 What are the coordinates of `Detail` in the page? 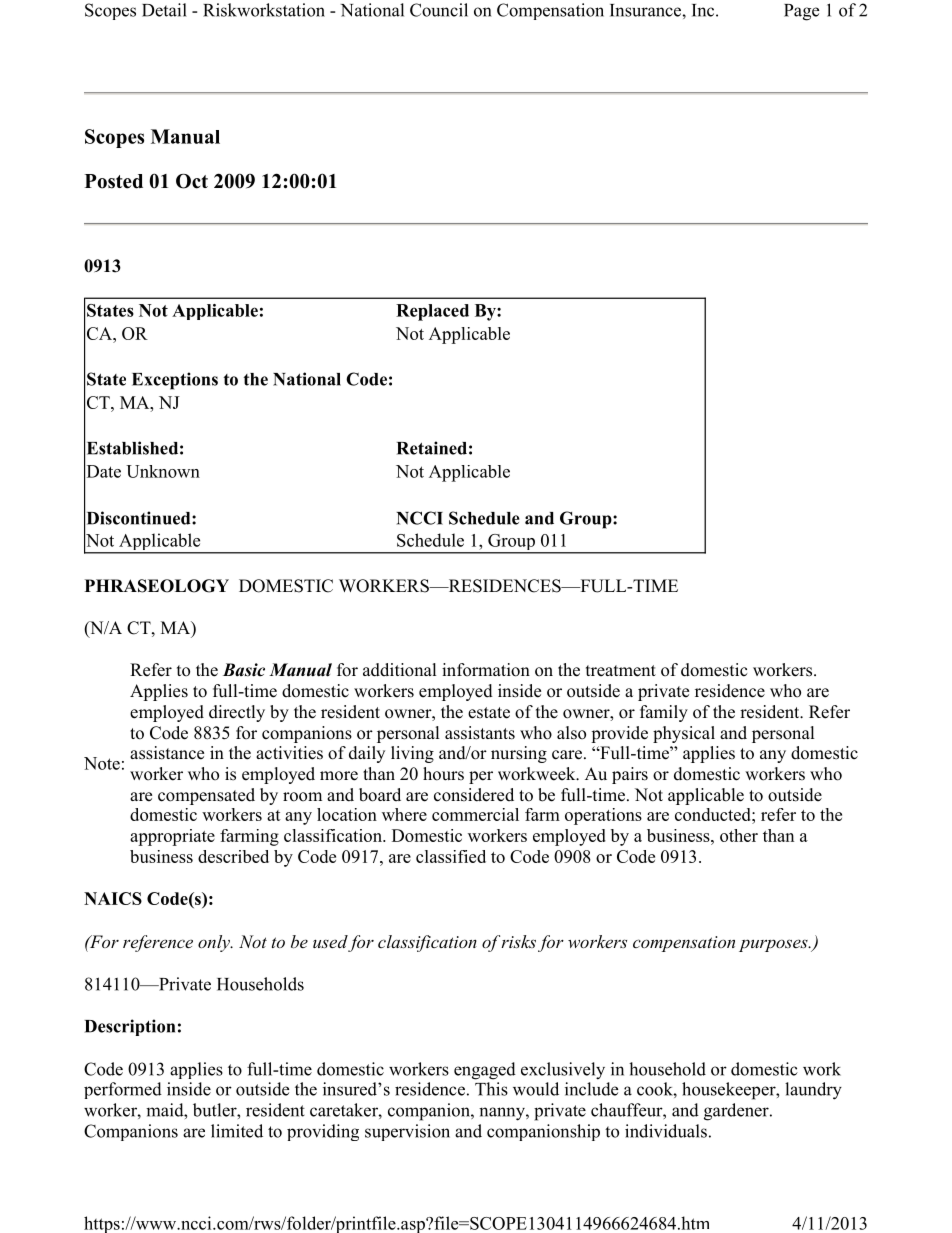 It's located at (164, 10).
